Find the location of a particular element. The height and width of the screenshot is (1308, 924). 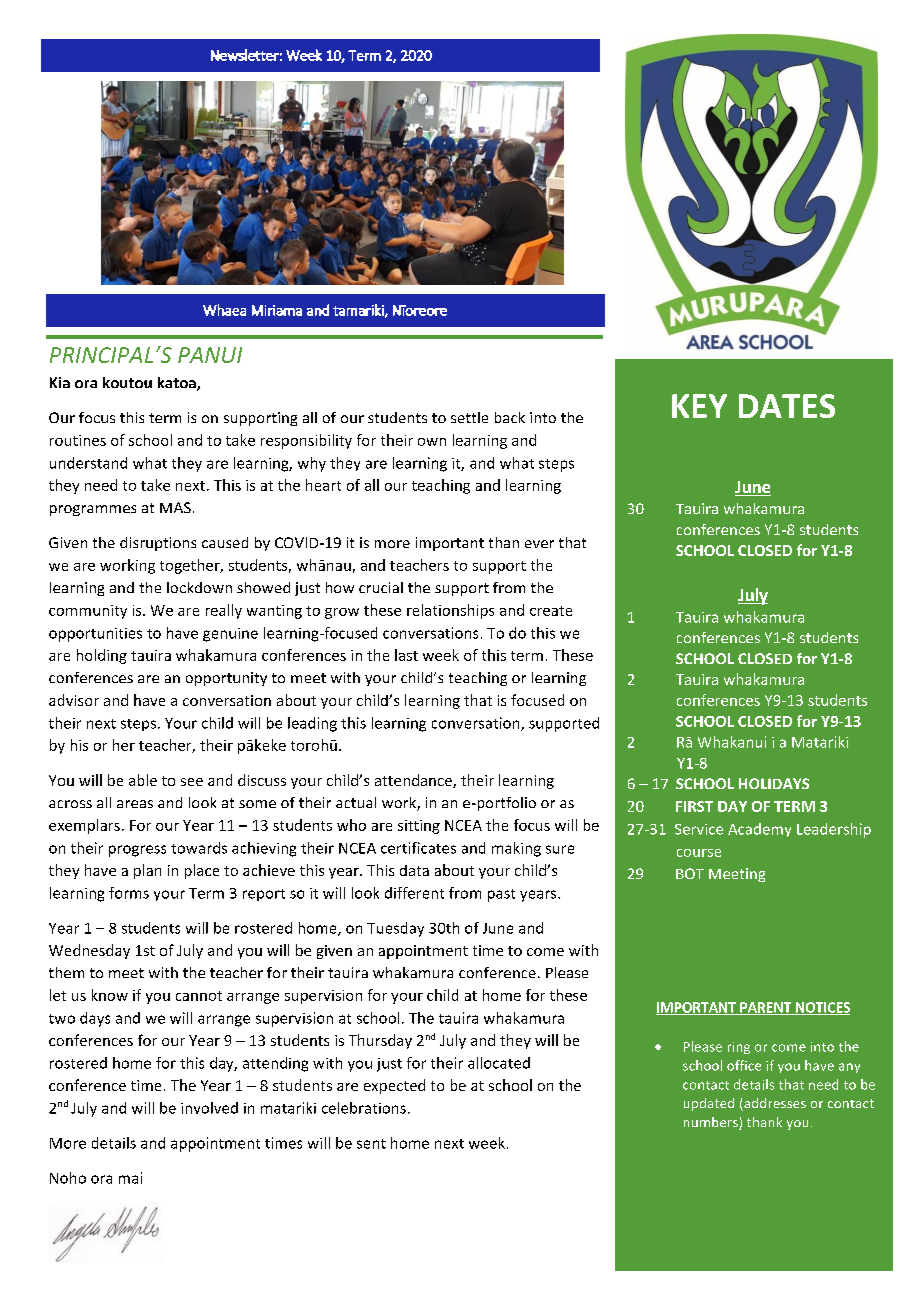

able is located at coordinates (143, 780).
